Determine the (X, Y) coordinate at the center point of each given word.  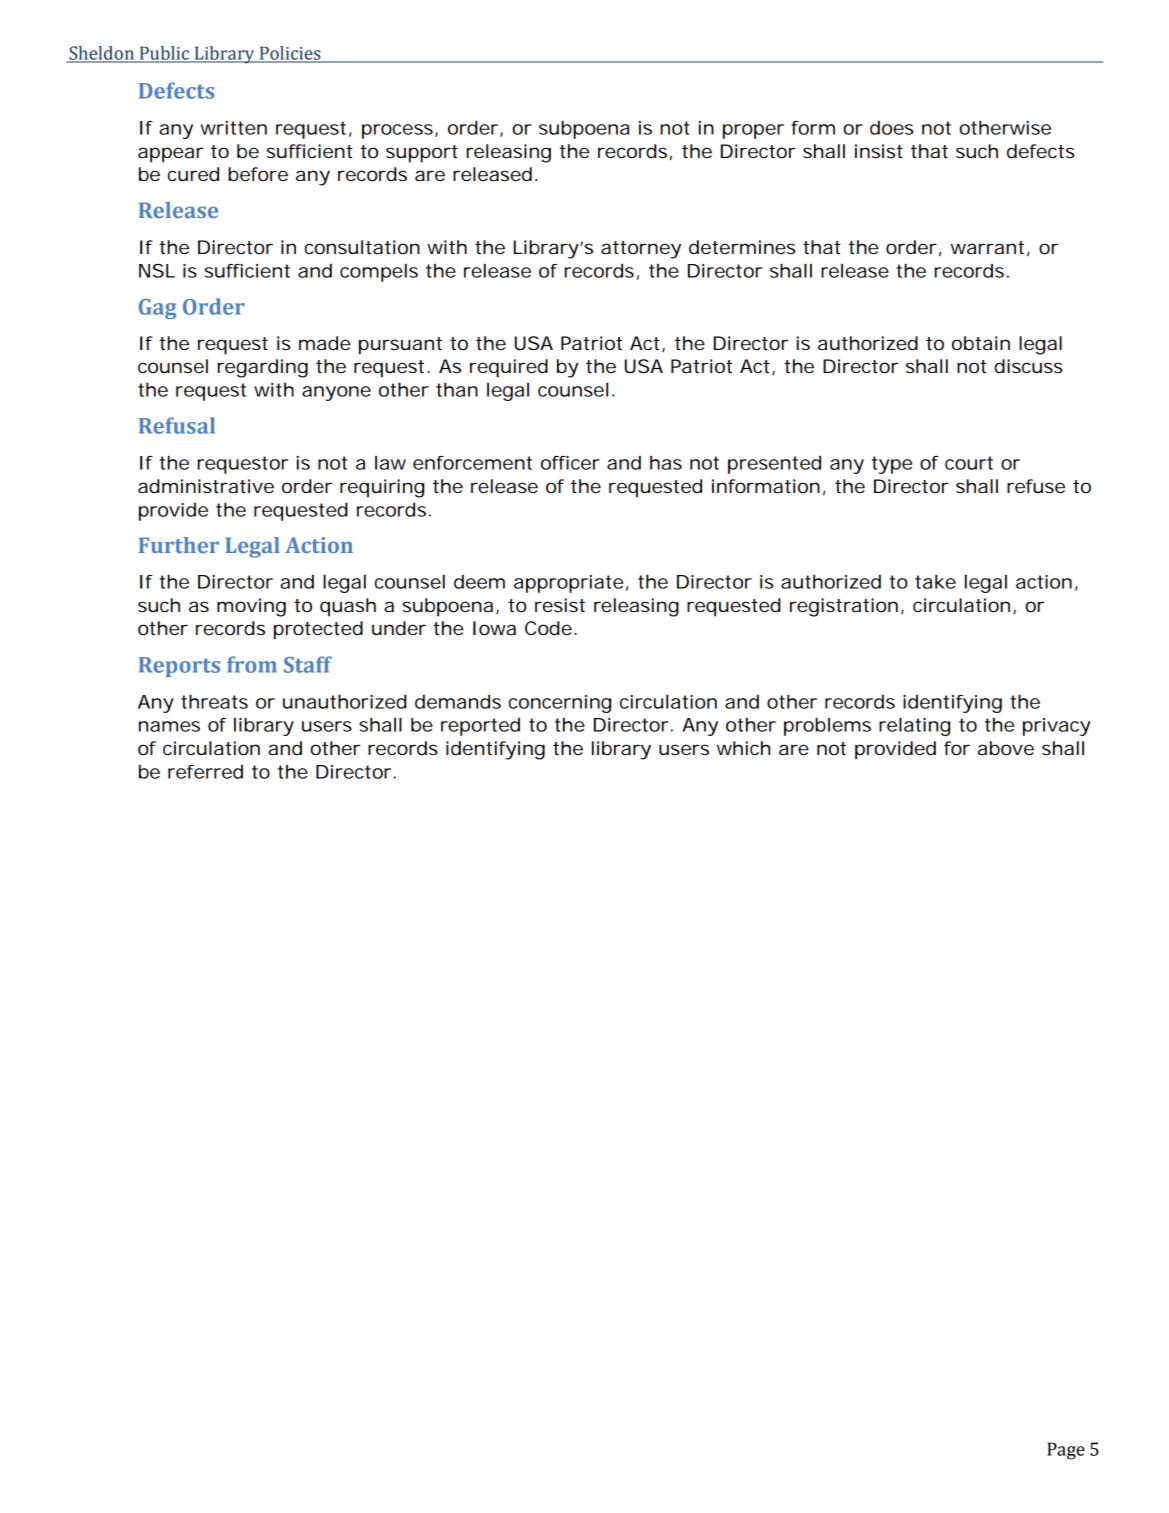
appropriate (568, 584)
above (1006, 748)
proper (753, 131)
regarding (263, 368)
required (509, 368)
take (935, 581)
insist (879, 151)
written (234, 128)
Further (179, 545)
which (743, 748)
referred (205, 772)
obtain (981, 343)
